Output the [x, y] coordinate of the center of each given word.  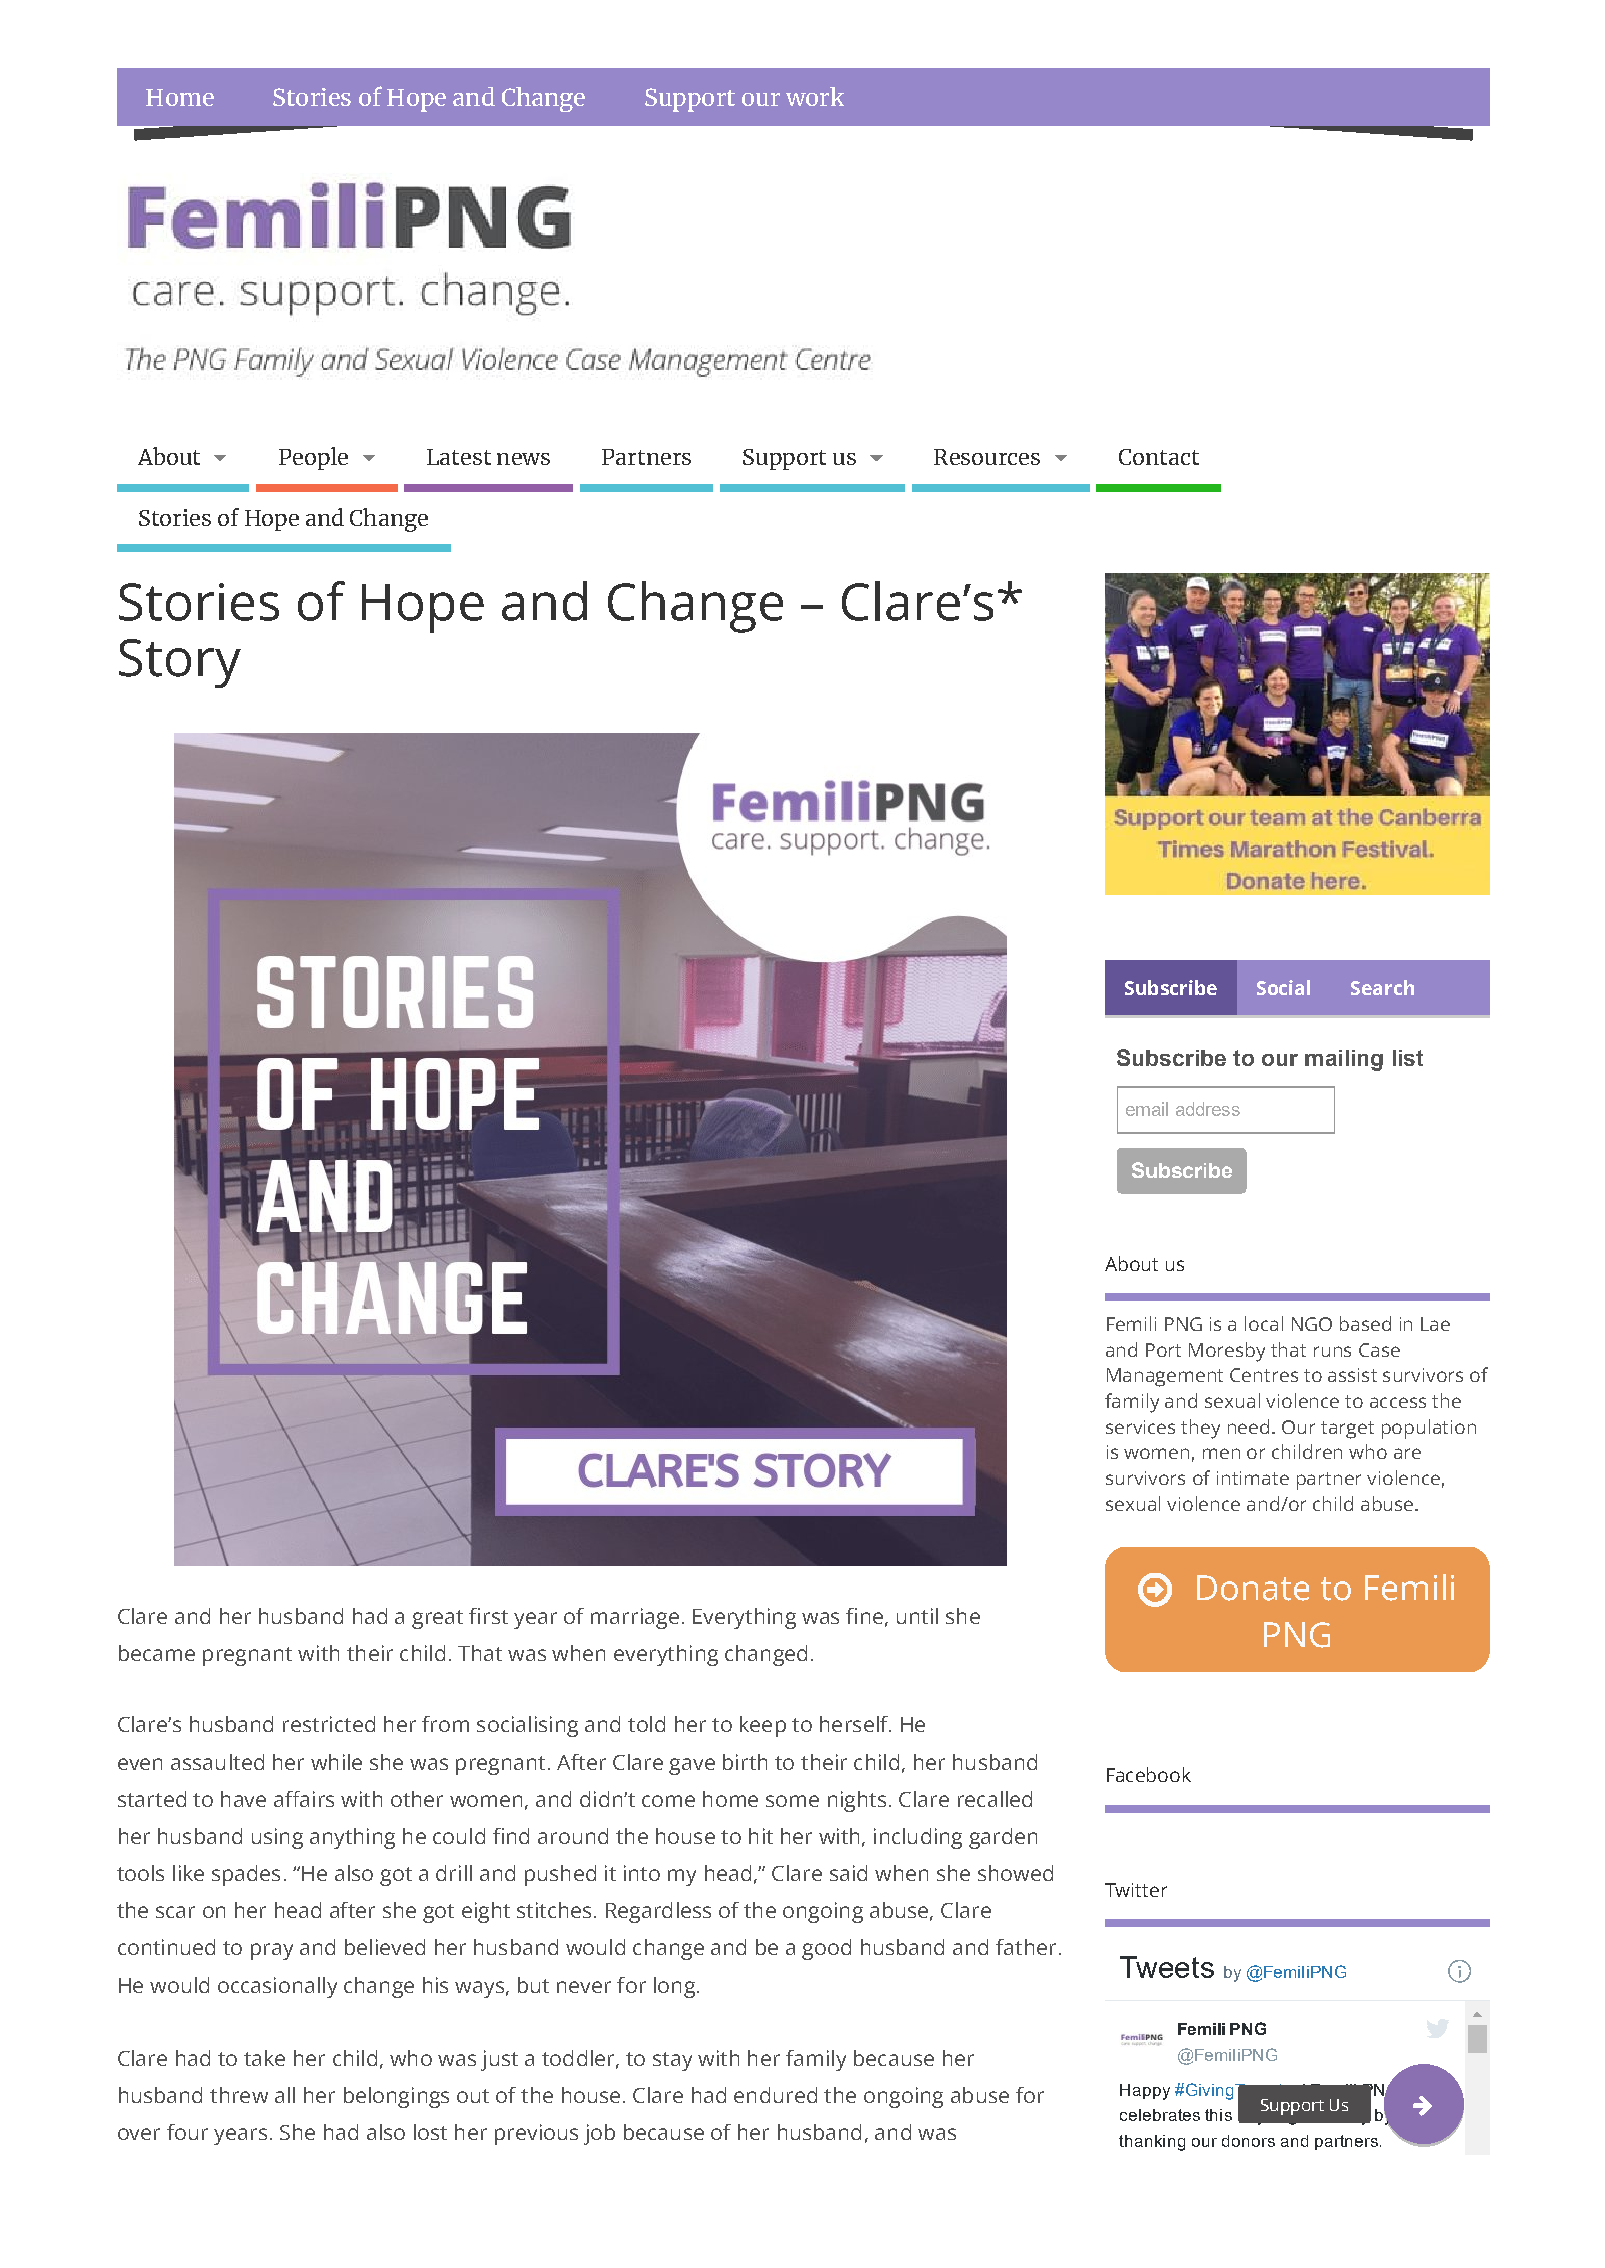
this [1218, 2115]
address [1208, 1109]
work [815, 96]
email [1147, 1109]
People [313, 458]
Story [180, 663]
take [264, 2058]
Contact [1159, 457]
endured [775, 2095]
